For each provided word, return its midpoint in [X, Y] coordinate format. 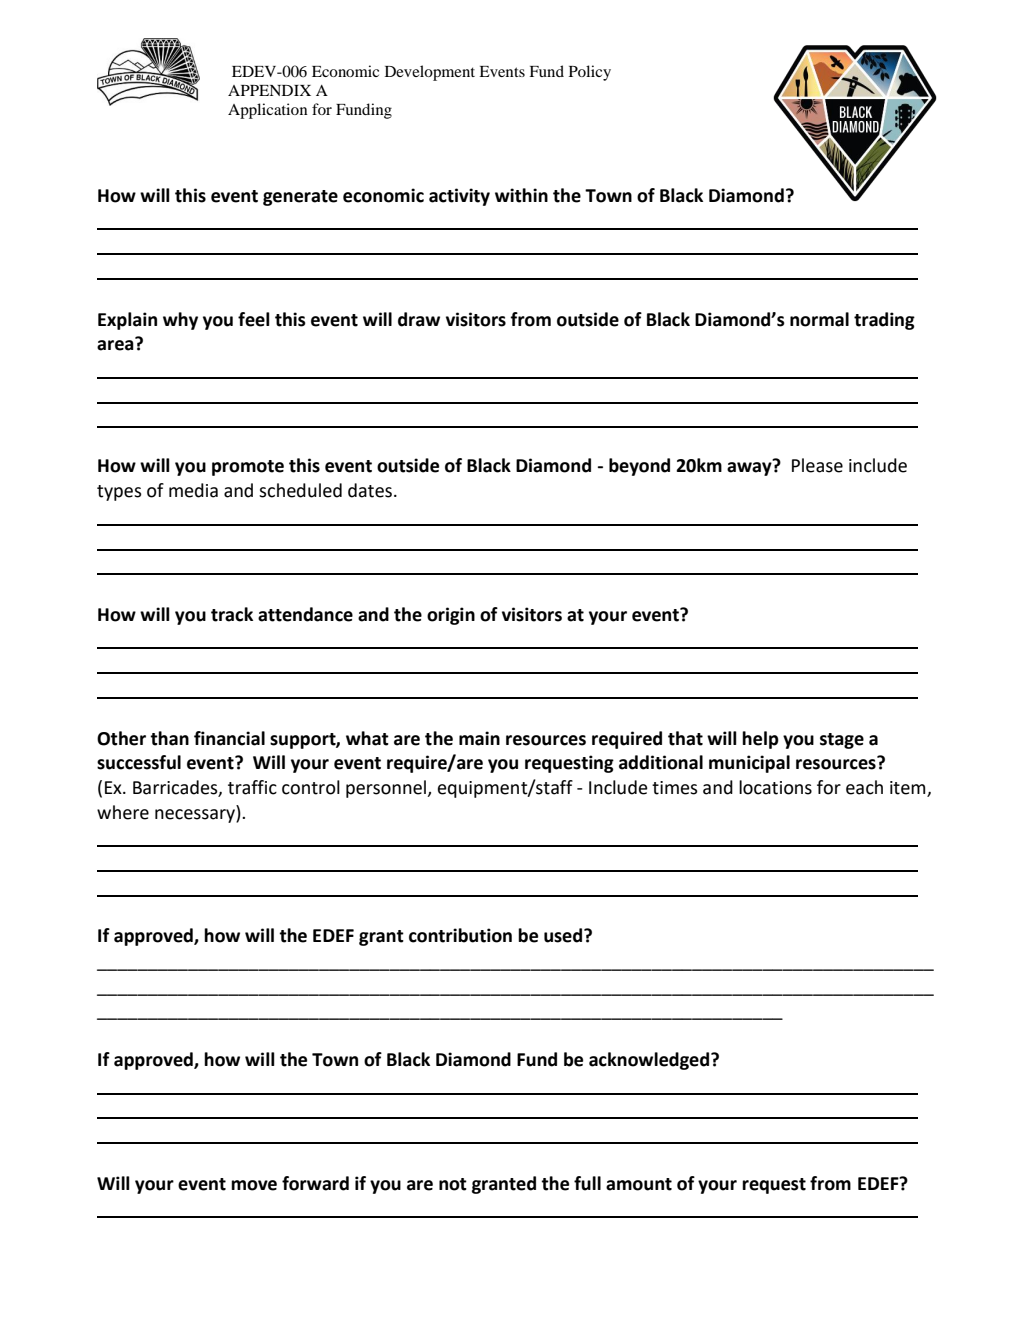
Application [268, 111]
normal [819, 319]
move [254, 1185]
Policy [590, 73]
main [479, 738]
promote [248, 468]
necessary [196, 816]
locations [775, 787]
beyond [639, 467]
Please [817, 465]
